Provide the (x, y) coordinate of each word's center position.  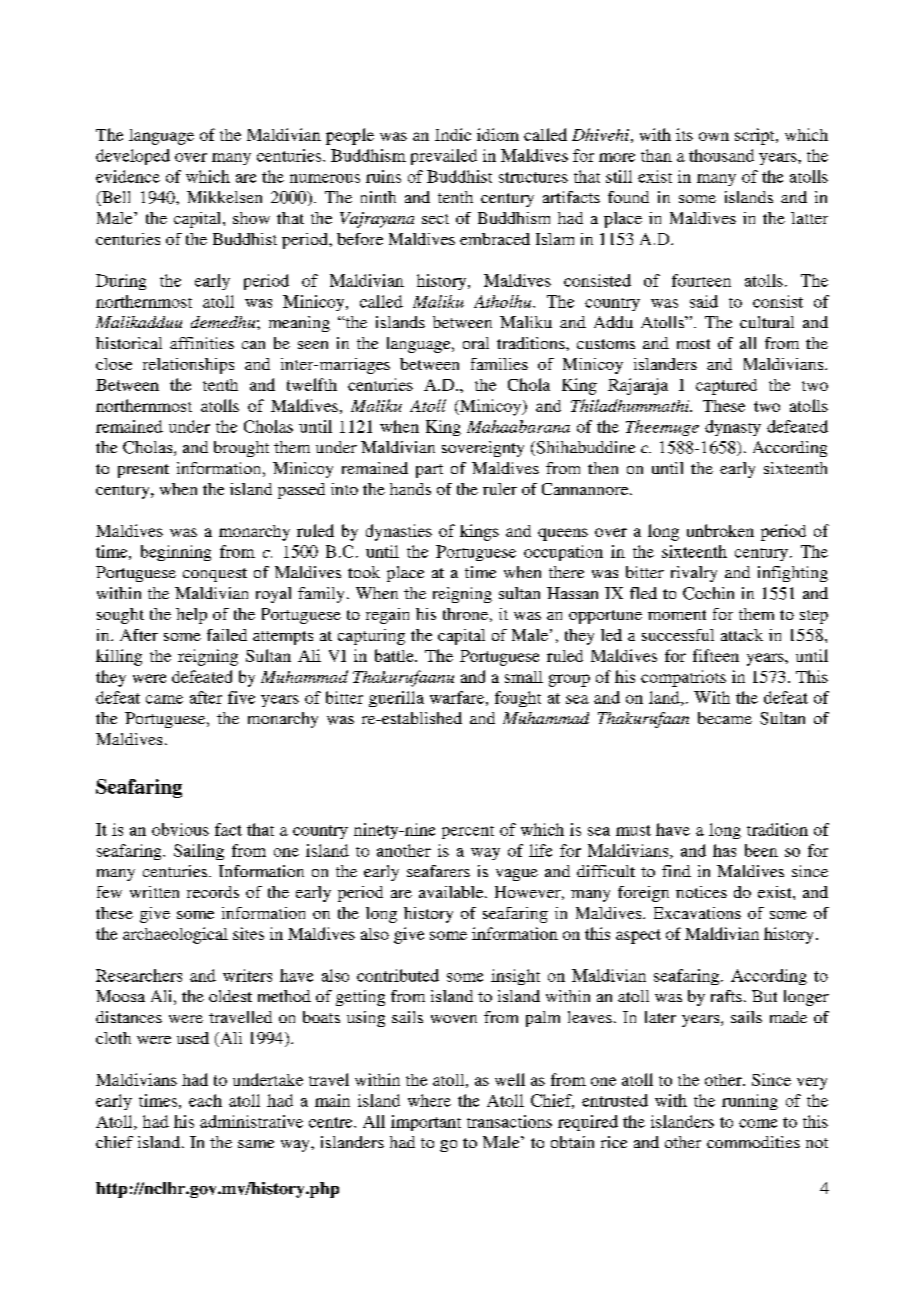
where (429, 1100)
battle (395, 655)
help (191, 616)
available (452, 892)
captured (726, 387)
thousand (721, 155)
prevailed (444, 157)
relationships (188, 366)
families (499, 364)
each (205, 1100)
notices (701, 892)
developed (133, 157)
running (750, 1102)
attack (742, 635)
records (213, 892)
